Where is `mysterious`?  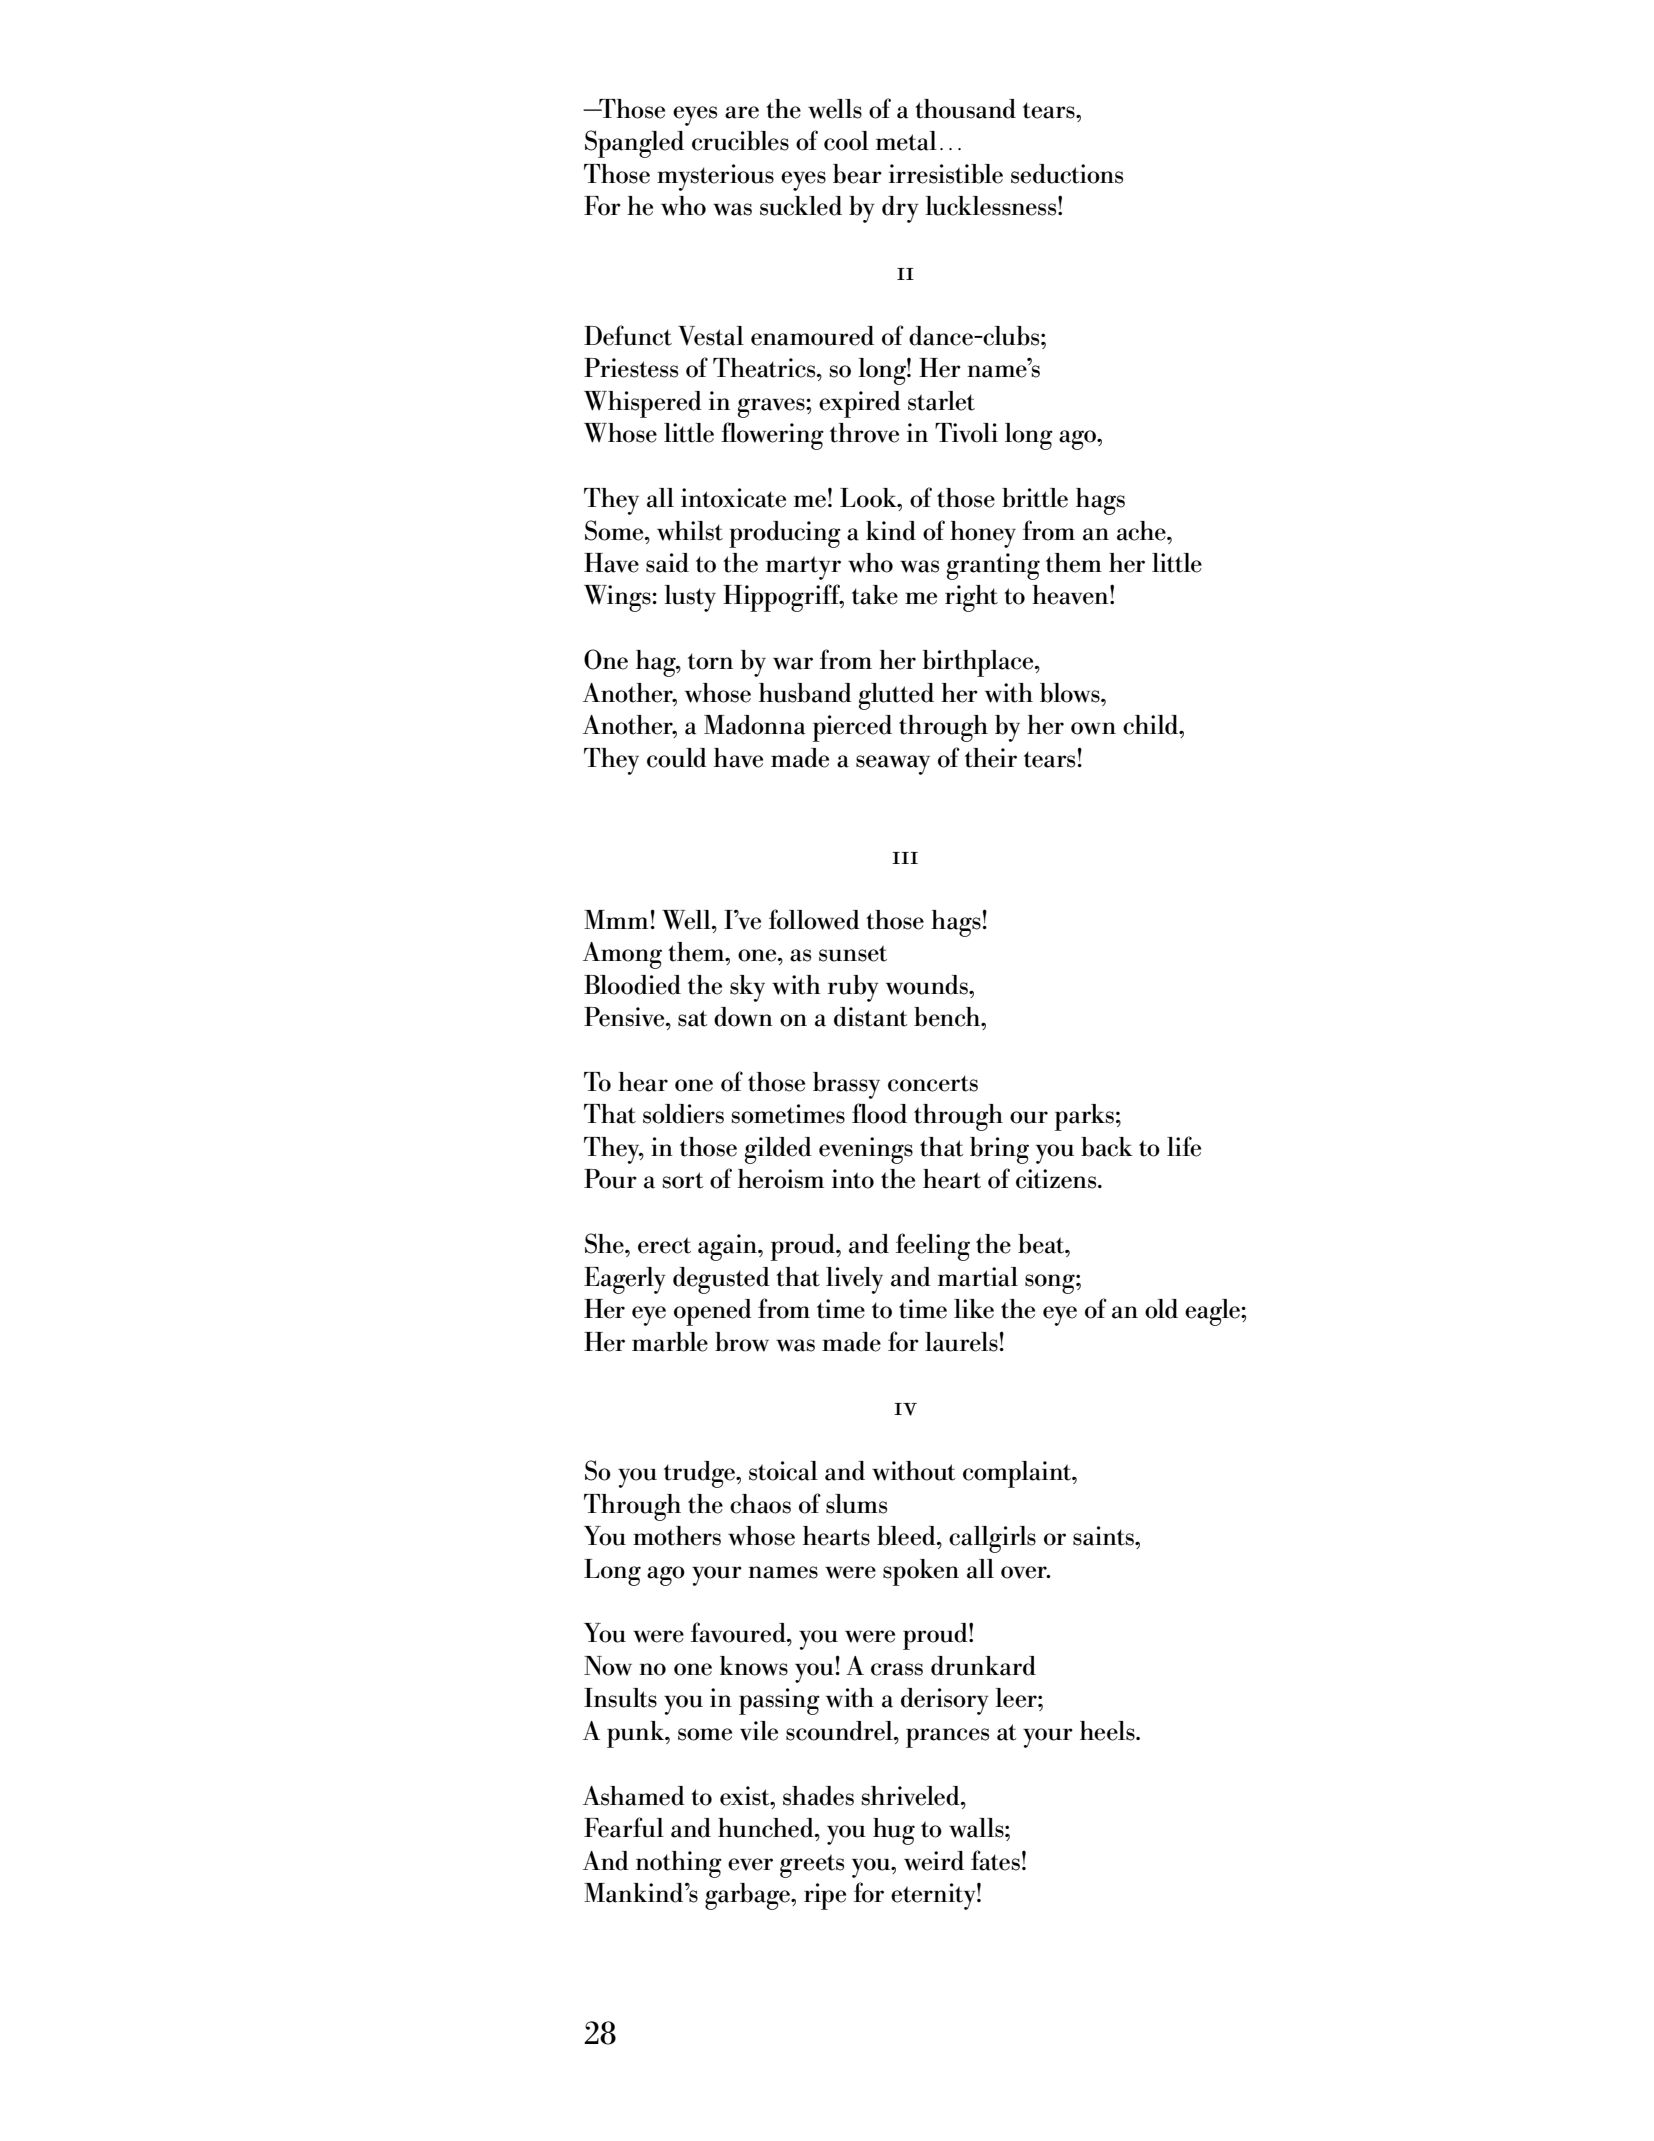
mysterious is located at coordinates (715, 177).
